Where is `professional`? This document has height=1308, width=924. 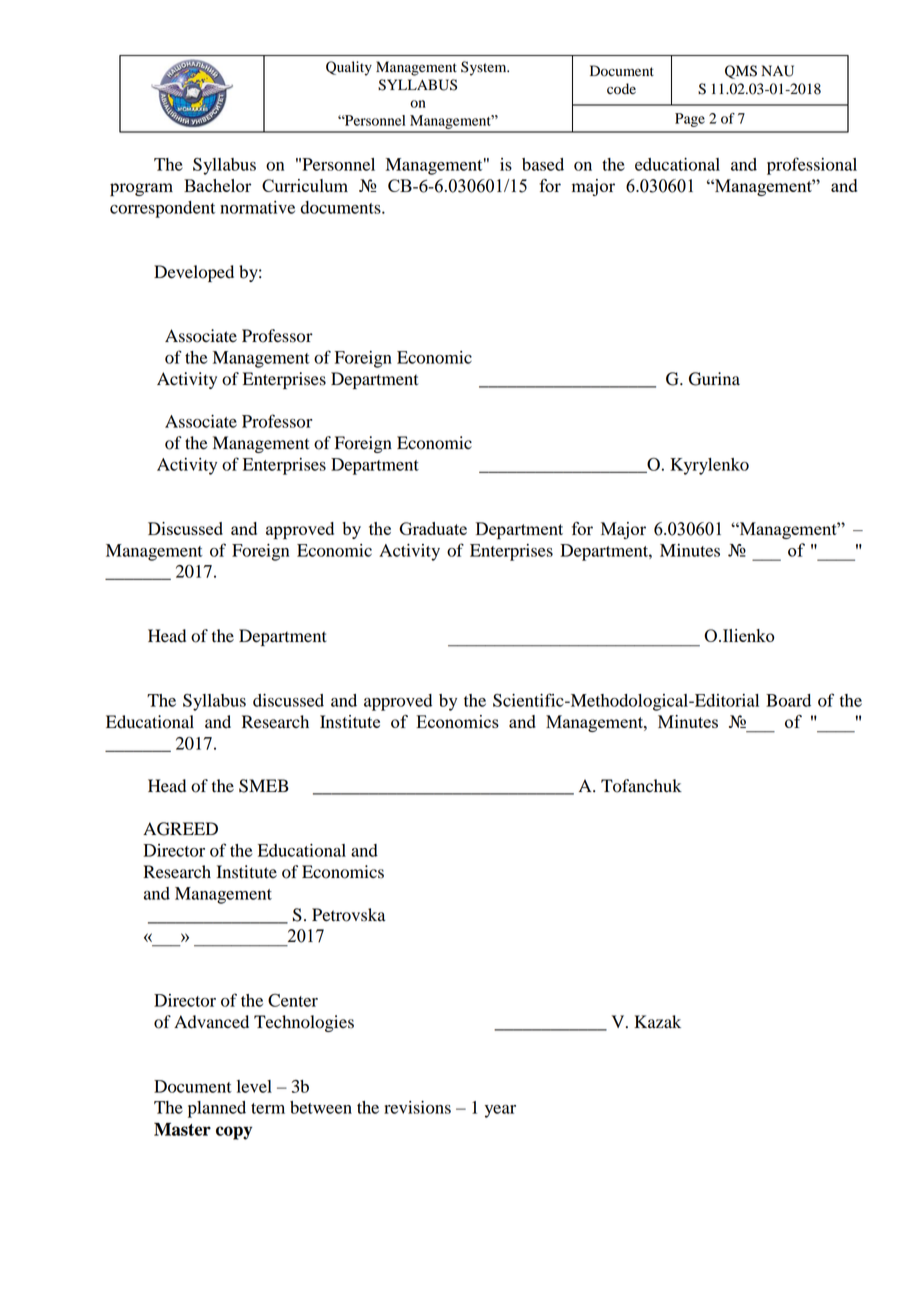 professional is located at coordinates (812, 166).
